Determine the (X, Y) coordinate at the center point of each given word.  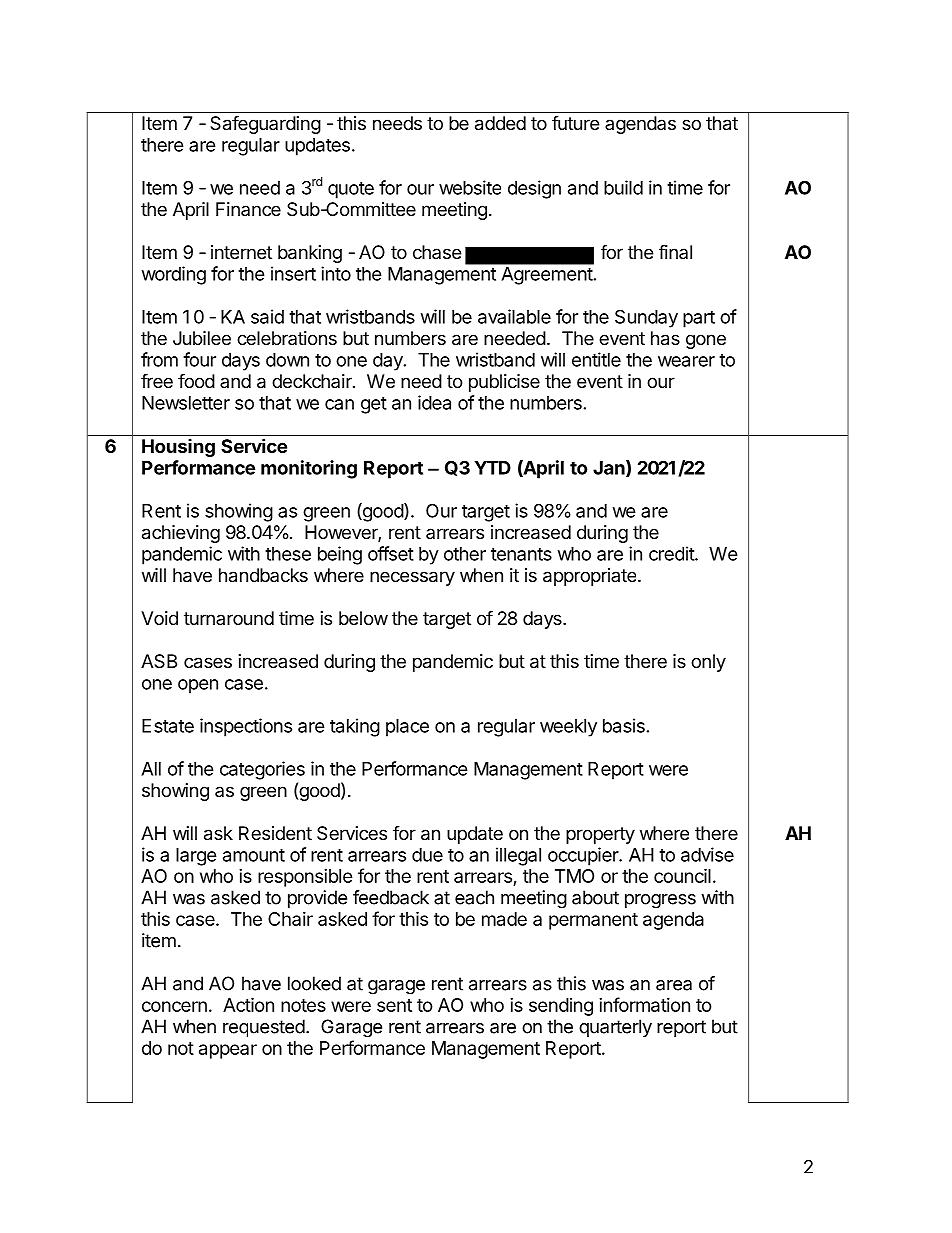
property (600, 835)
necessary (412, 578)
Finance (248, 209)
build (623, 187)
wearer (686, 361)
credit (672, 553)
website (470, 187)
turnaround (229, 618)
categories (262, 770)
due (427, 855)
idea (434, 402)
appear (228, 1051)
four (199, 359)
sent (394, 1005)
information (644, 1004)
